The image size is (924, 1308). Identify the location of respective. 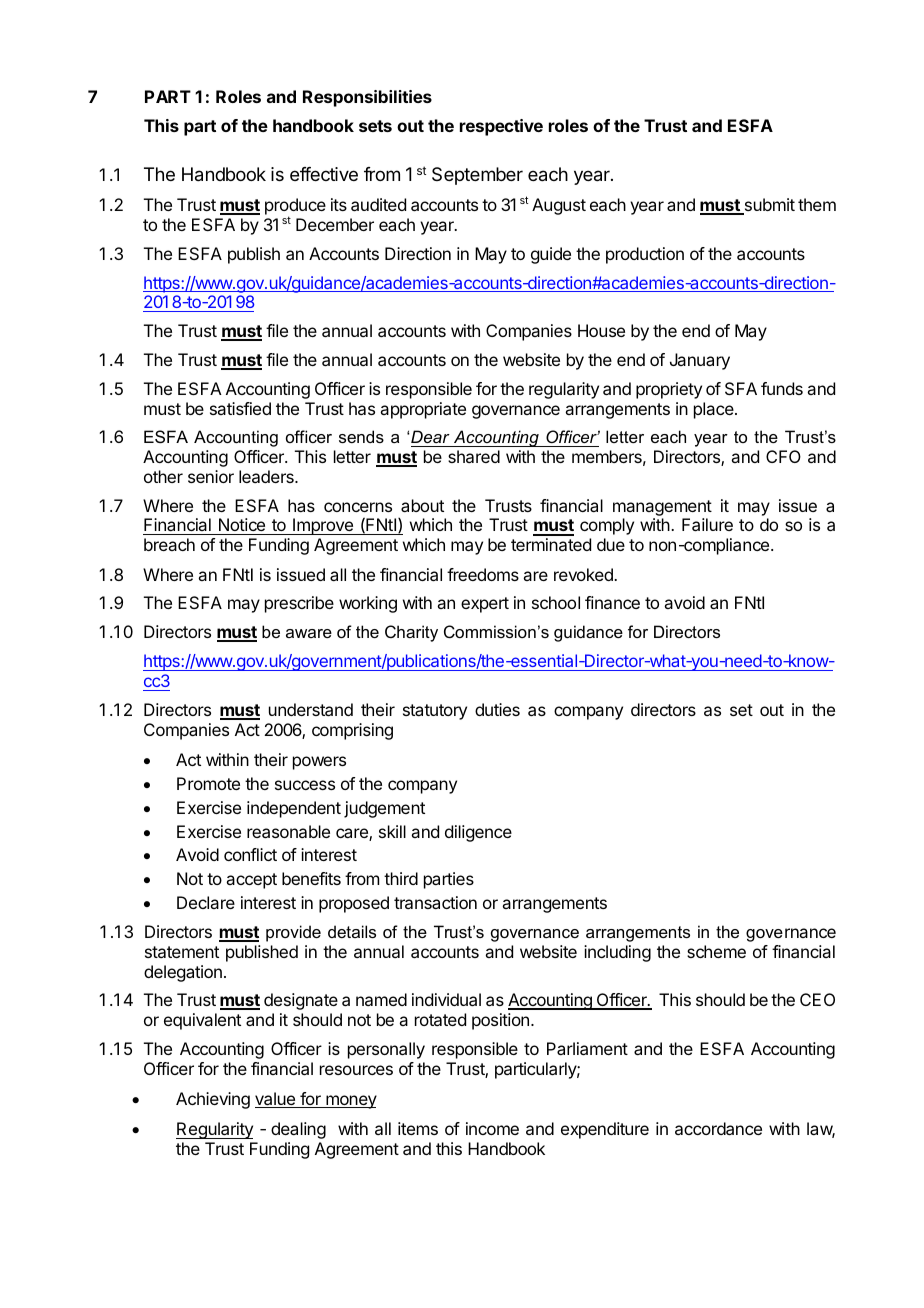
(501, 127).
